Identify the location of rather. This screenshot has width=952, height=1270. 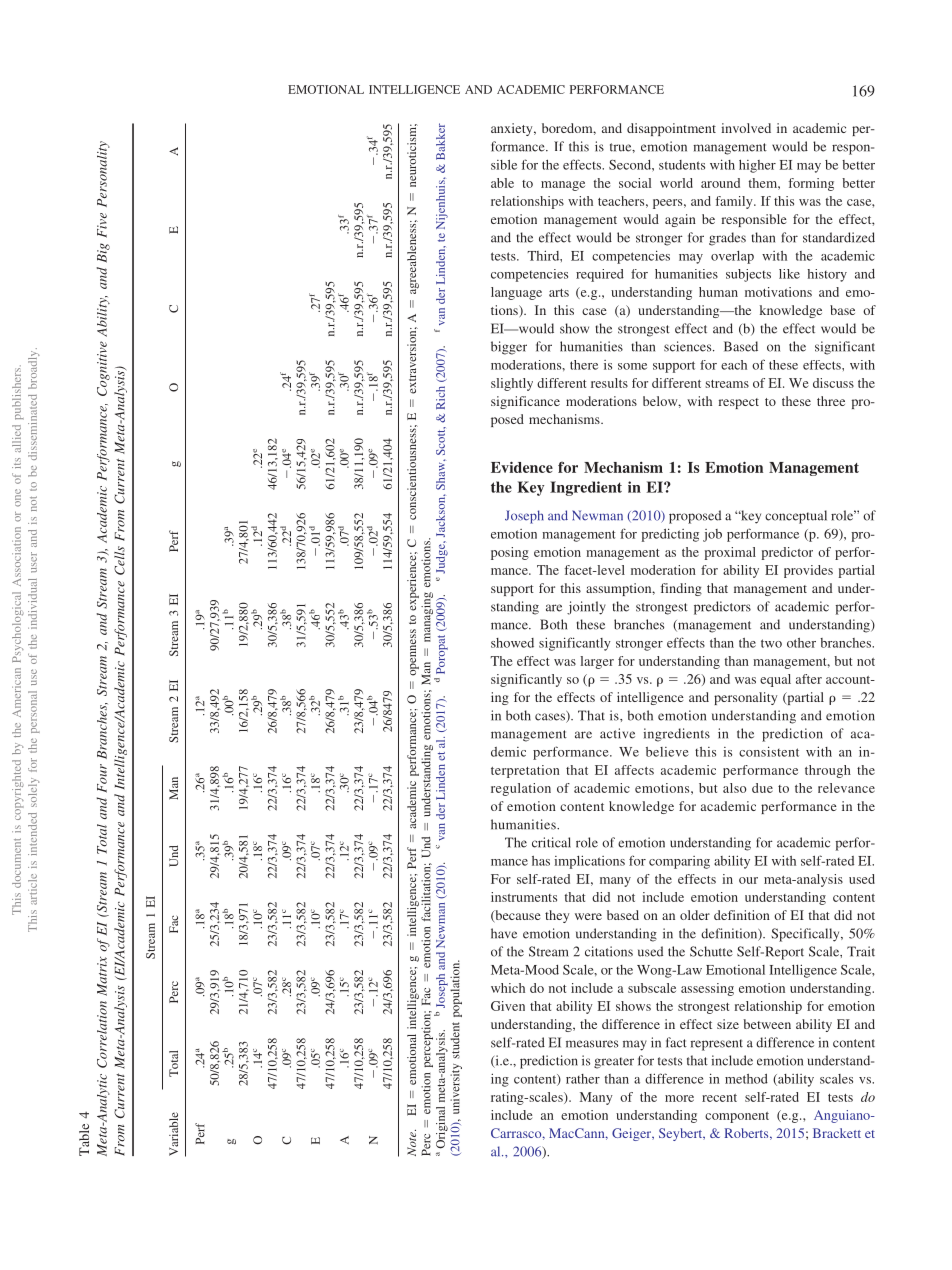
(583, 1079).
